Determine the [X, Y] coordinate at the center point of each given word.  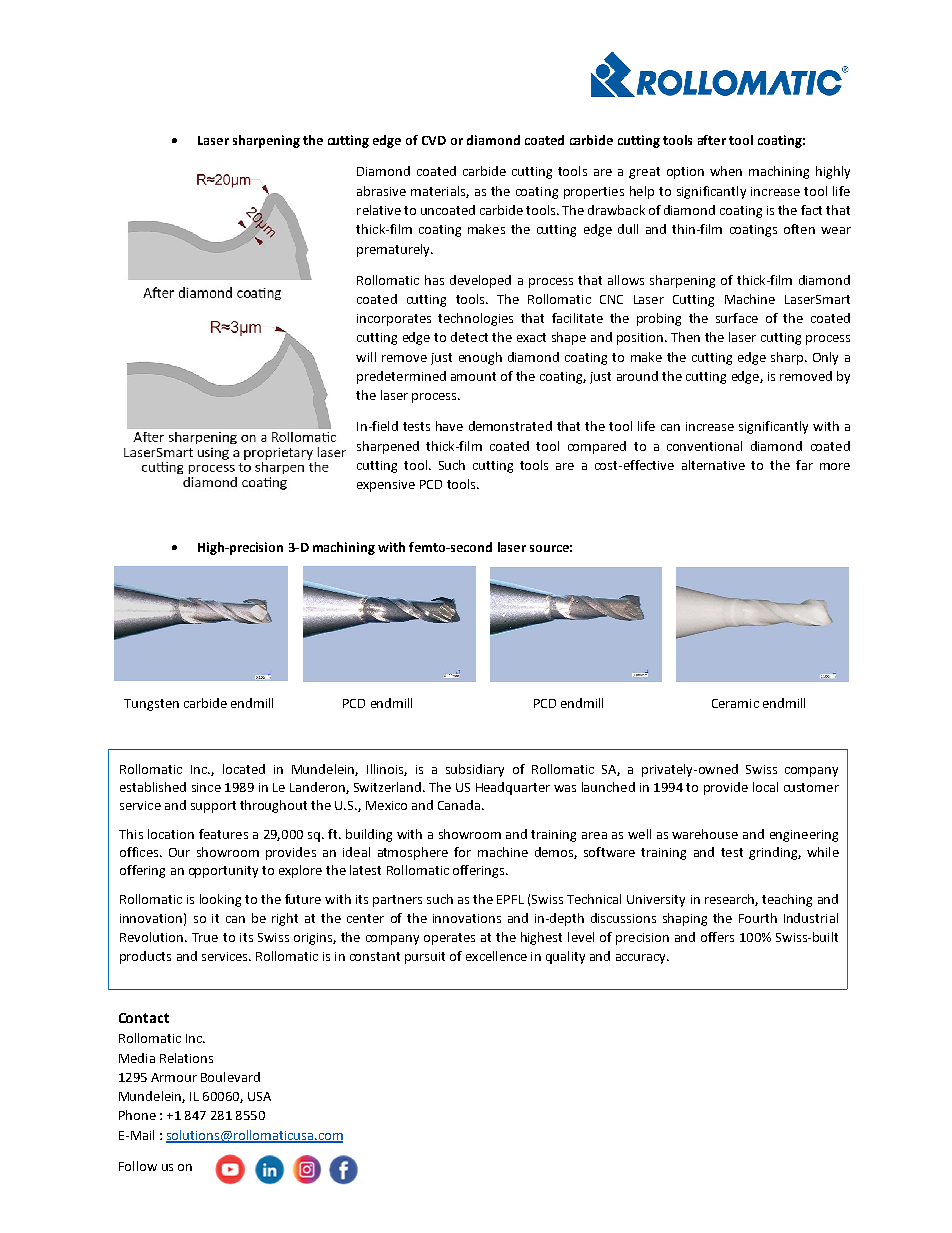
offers [717, 937]
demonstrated [510, 426]
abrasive [381, 191]
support [213, 807]
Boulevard [230, 1077]
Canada [460, 805]
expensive [386, 486]
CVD [434, 140]
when [726, 171]
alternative [713, 465]
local [765, 787]
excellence [496, 956]
